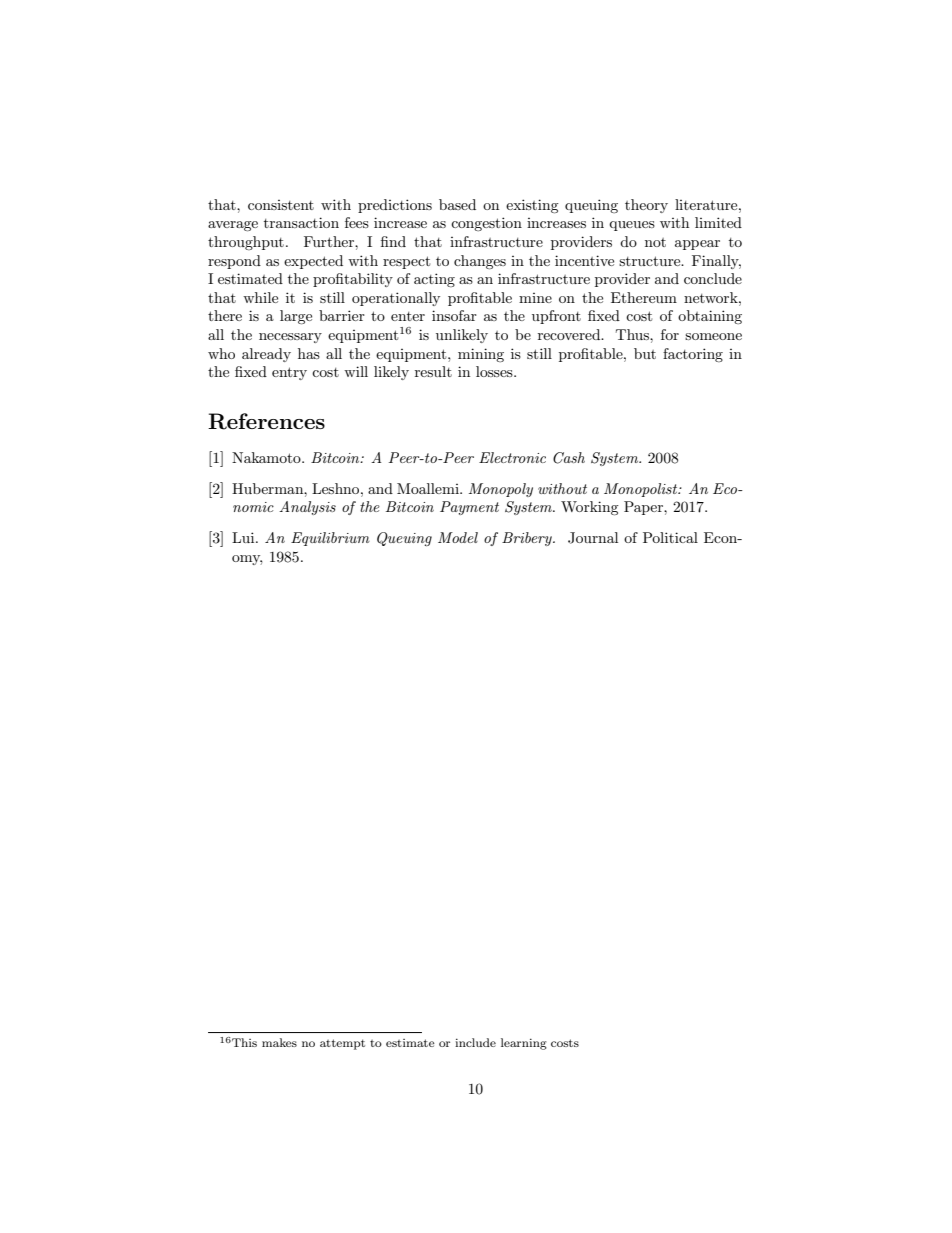  What do you see at coordinates (486, 224) in the page?
I see `congestion` at bounding box center [486, 224].
